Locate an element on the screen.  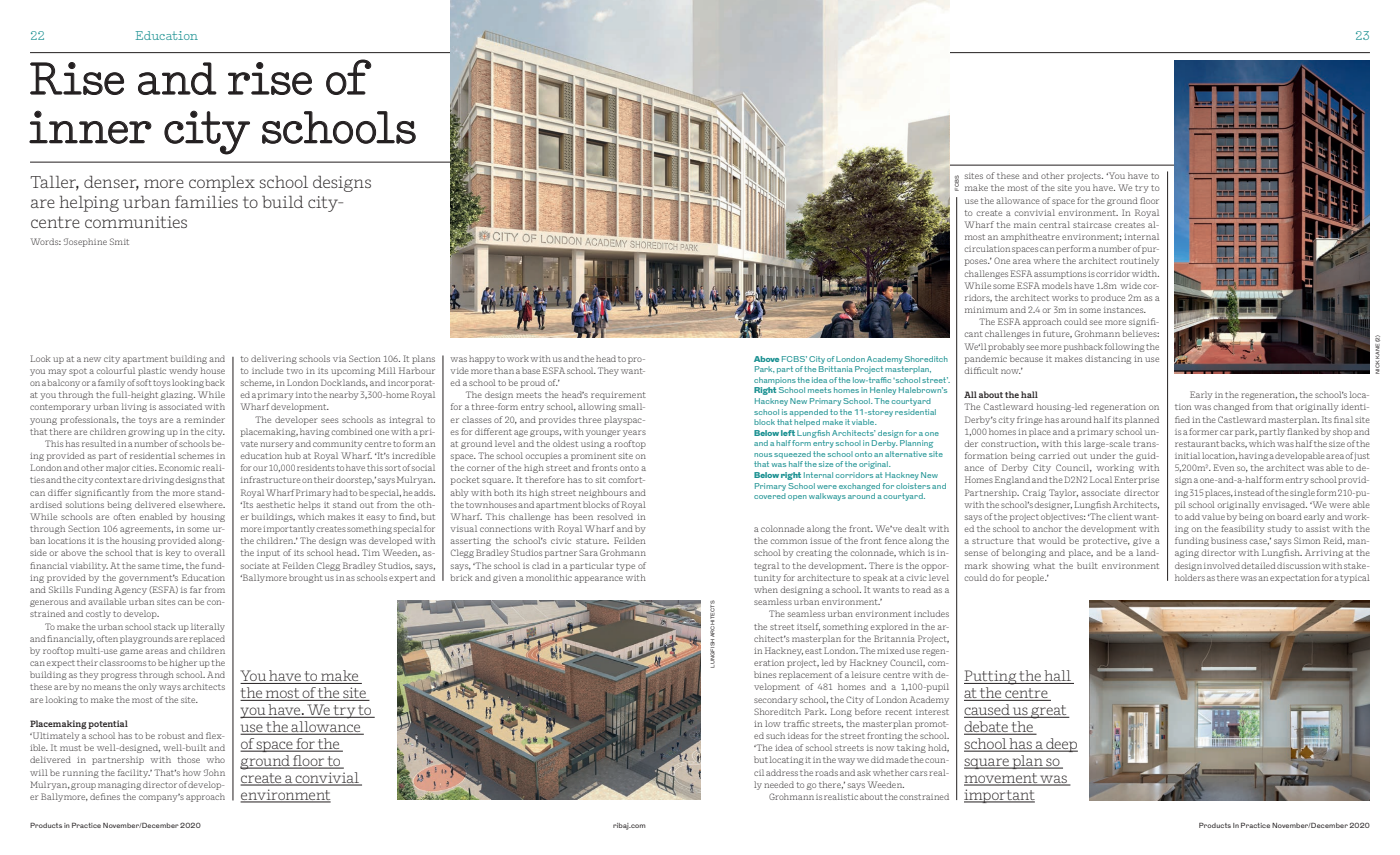
main is located at coordinates (1025, 225).
